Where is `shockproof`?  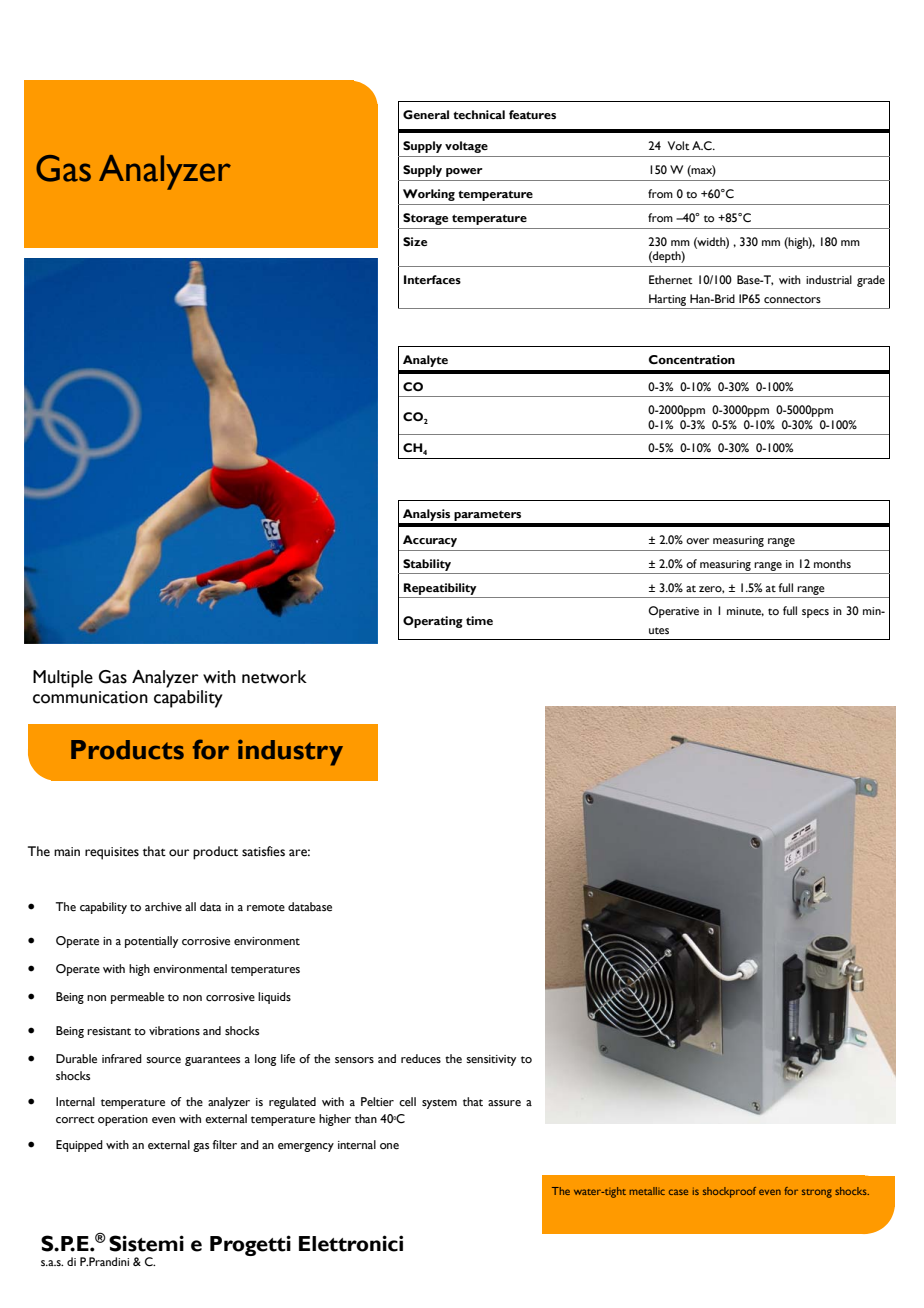
shockproof is located at coordinates (729, 1192).
